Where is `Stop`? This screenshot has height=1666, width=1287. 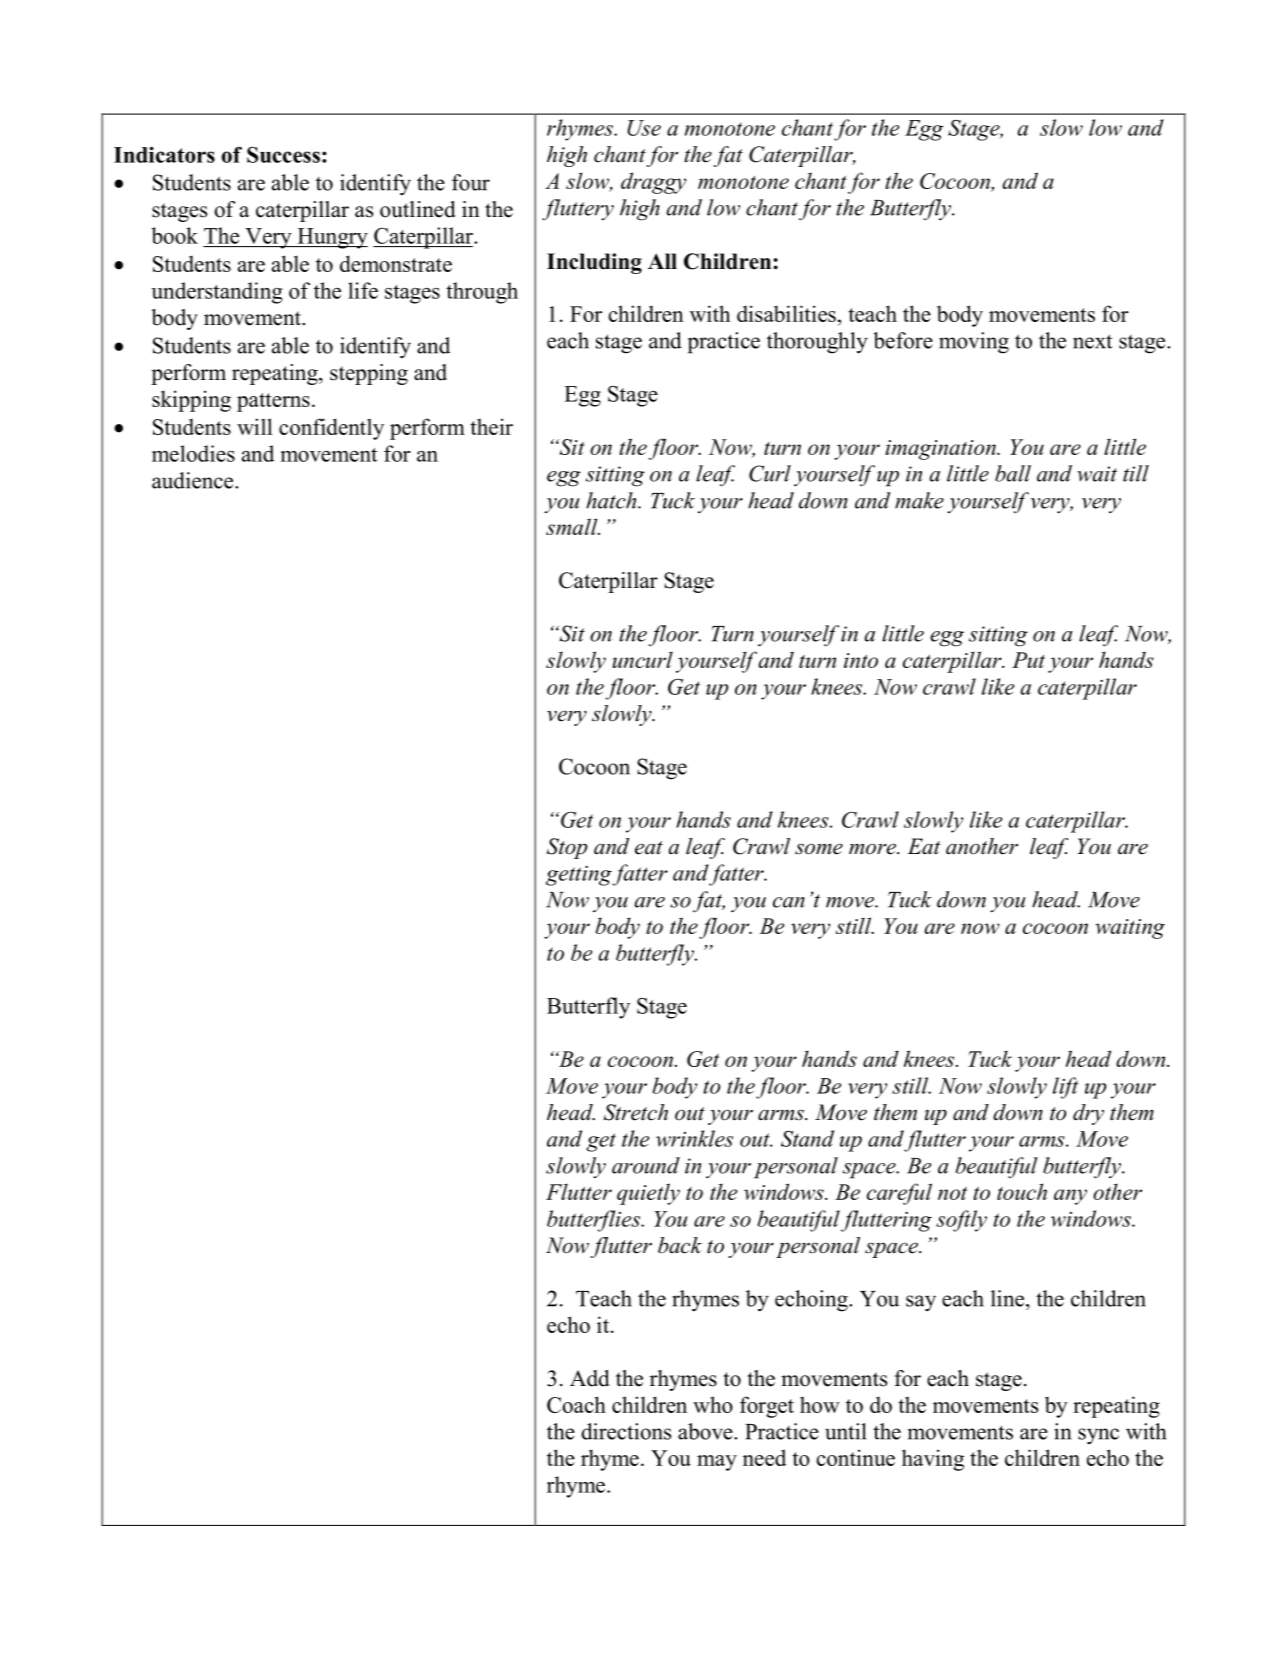 Stop is located at coordinates (567, 848).
